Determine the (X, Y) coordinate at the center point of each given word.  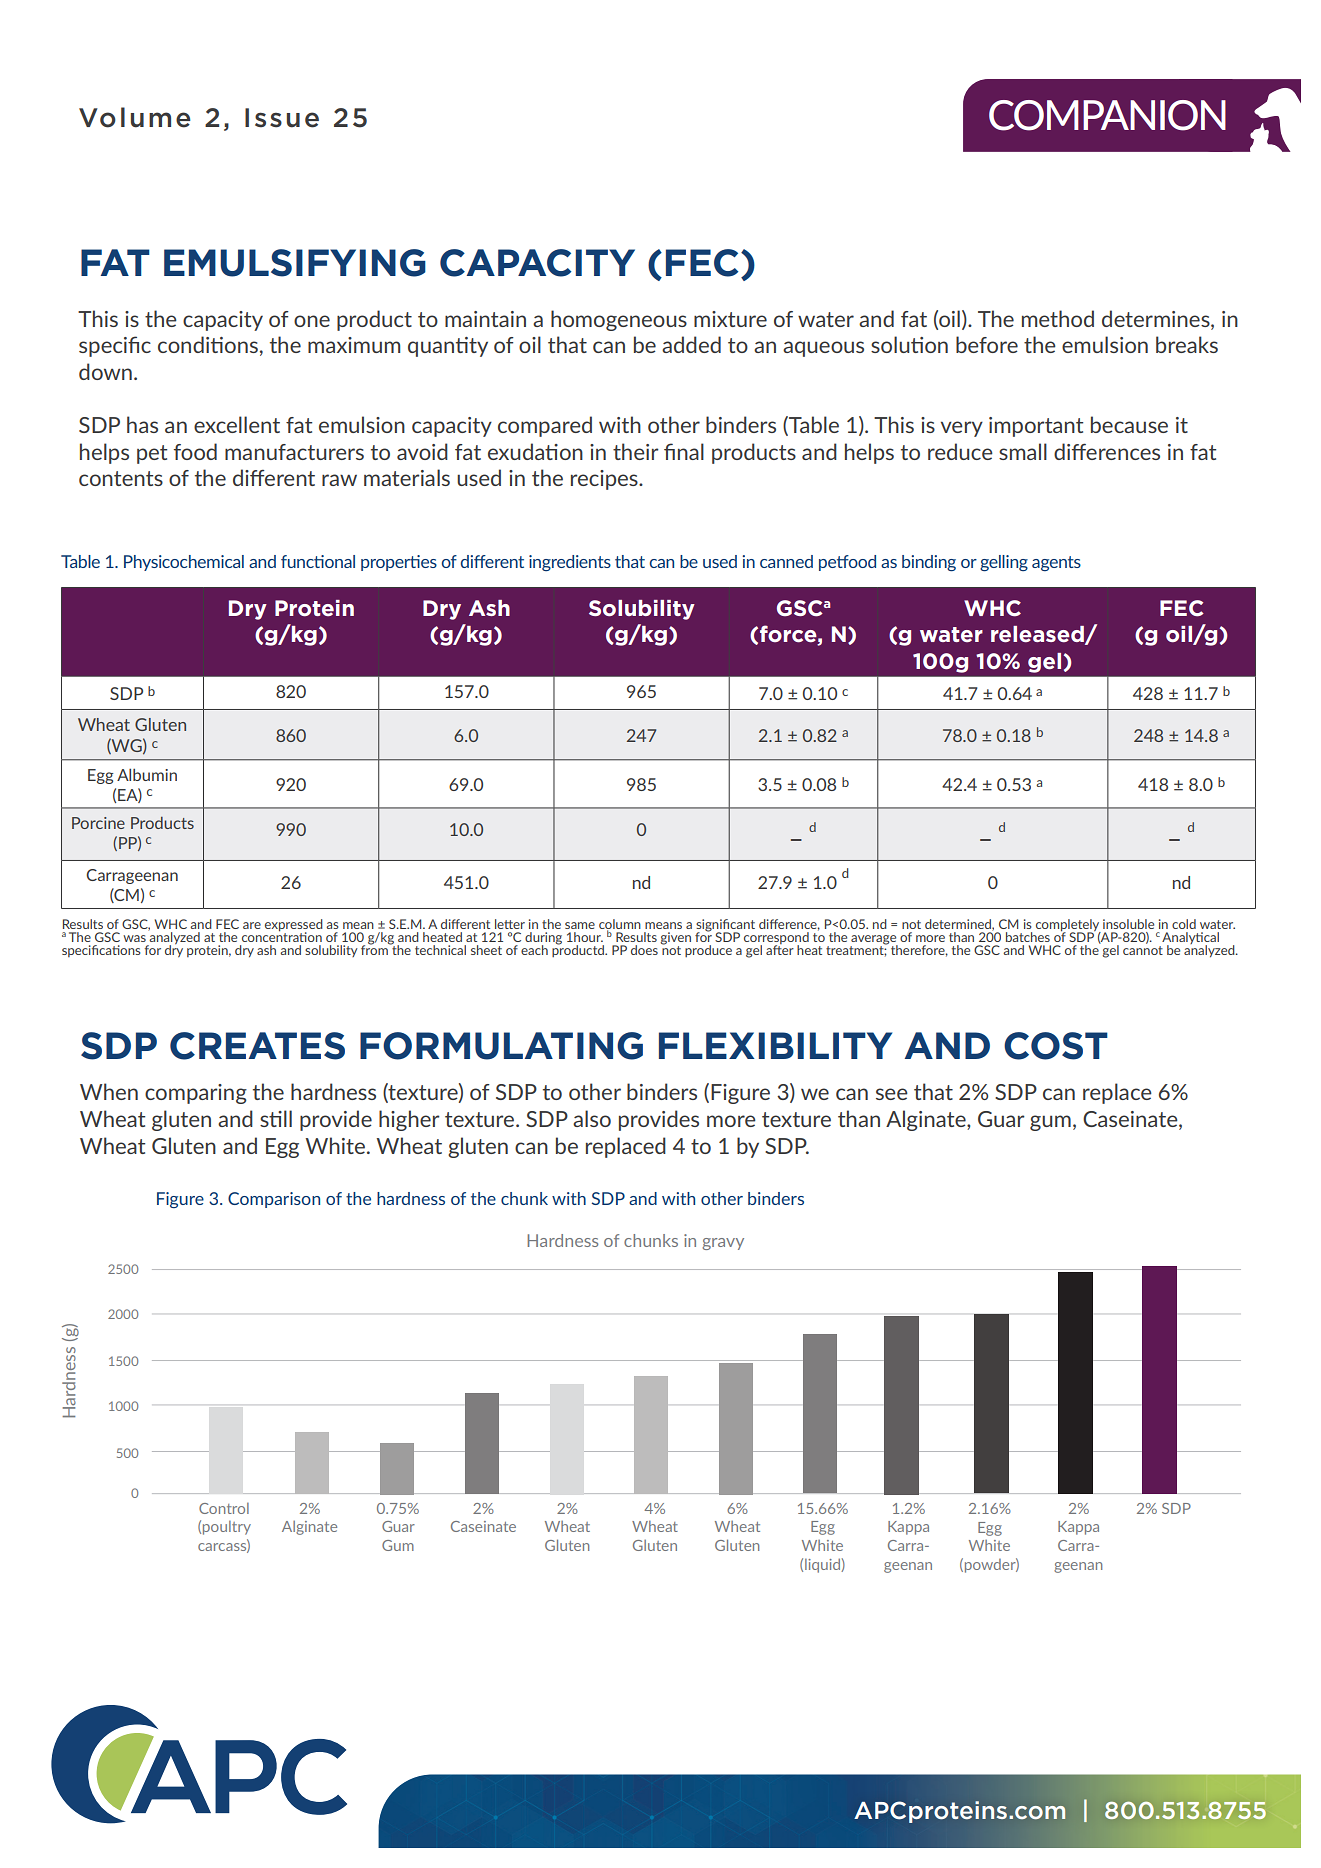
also (592, 1118)
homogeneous (619, 320)
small (1023, 451)
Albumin (147, 774)
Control (224, 1508)
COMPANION (1107, 115)
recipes (605, 480)
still (276, 1118)
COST (1056, 1046)
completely (1068, 926)
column (620, 925)
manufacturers (294, 452)
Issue (282, 118)
